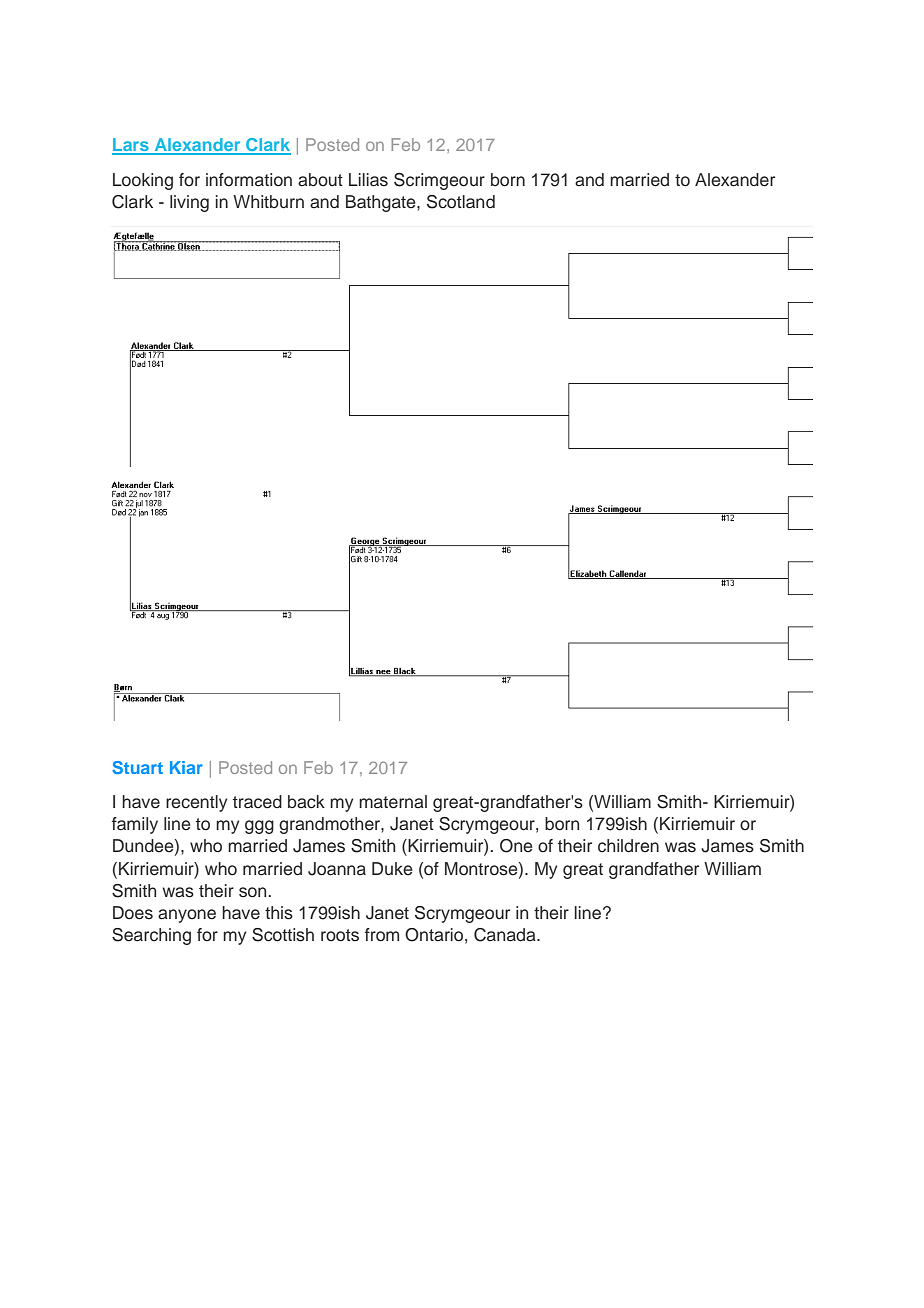 The width and height of the screenshot is (924, 1308). What do you see at coordinates (306, 802) in the screenshot?
I see `back` at bounding box center [306, 802].
